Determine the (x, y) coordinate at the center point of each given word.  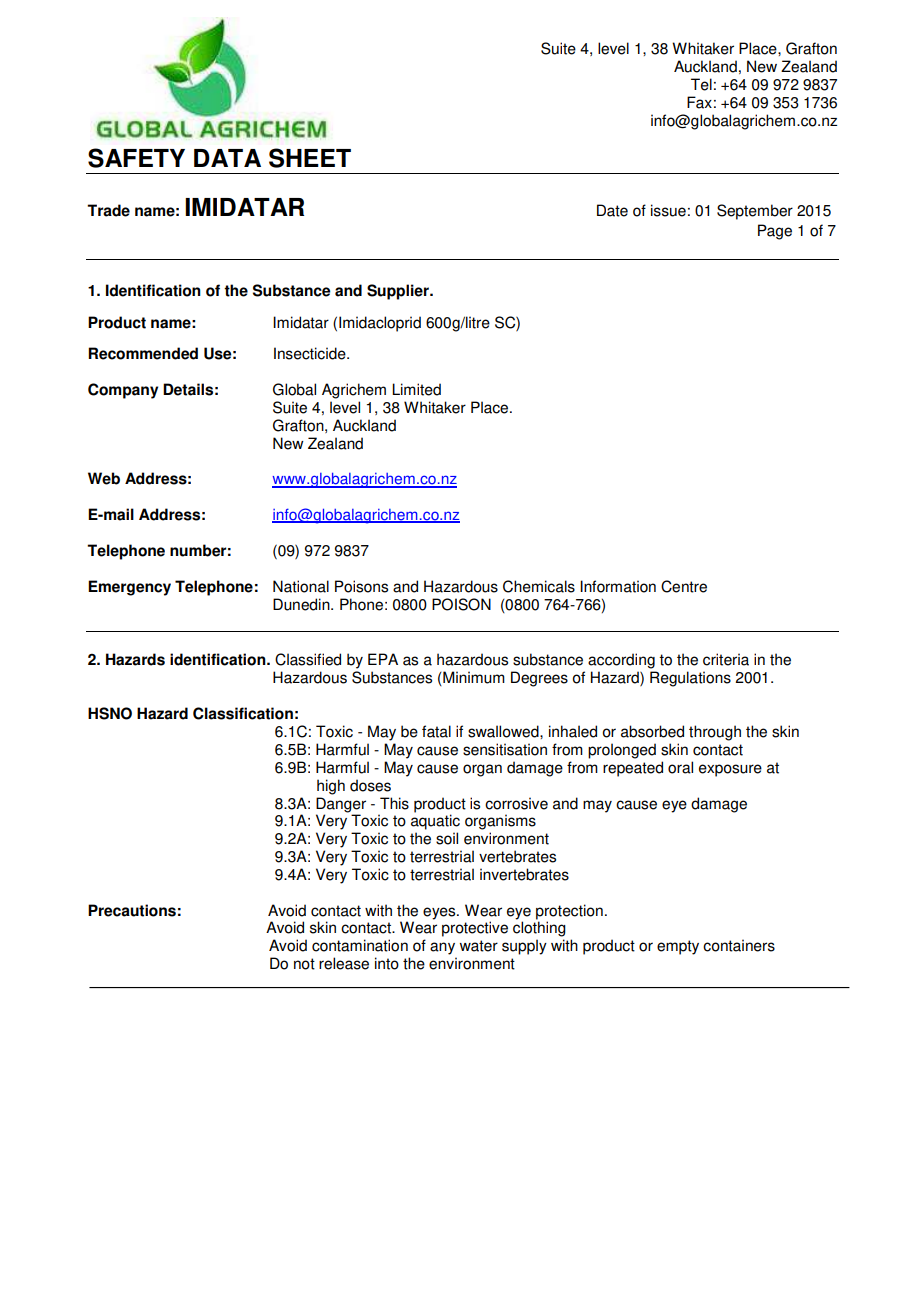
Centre (684, 586)
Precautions (132, 910)
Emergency (129, 588)
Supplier (399, 292)
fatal (436, 731)
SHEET (310, 158)
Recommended (143, 353)
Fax (699, 102)
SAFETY (136, 158)
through (715, 733)
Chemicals (539, 586)
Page (775, 232)
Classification (243, 713)
